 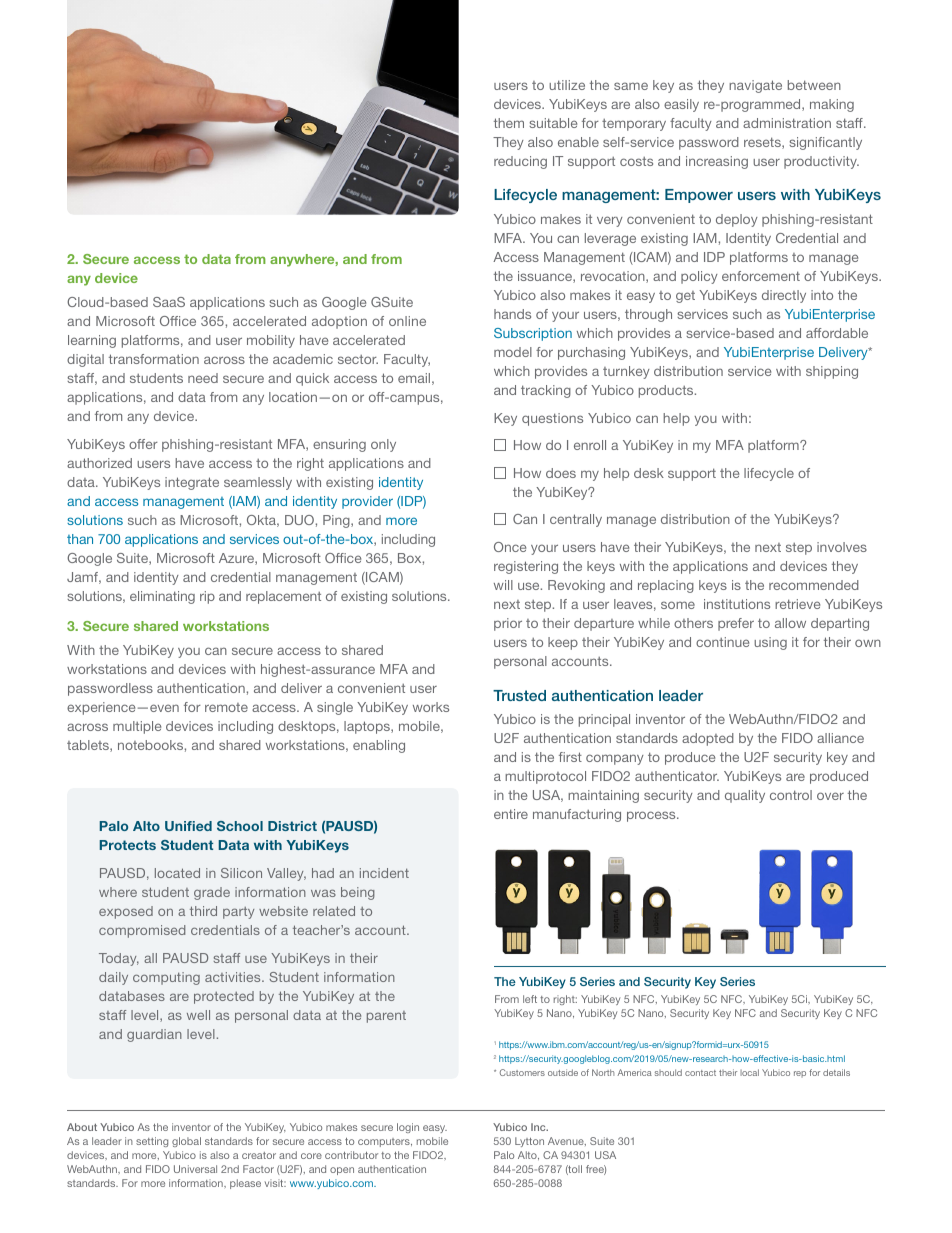 I want to click on administration, so click(x=787, y=123).
